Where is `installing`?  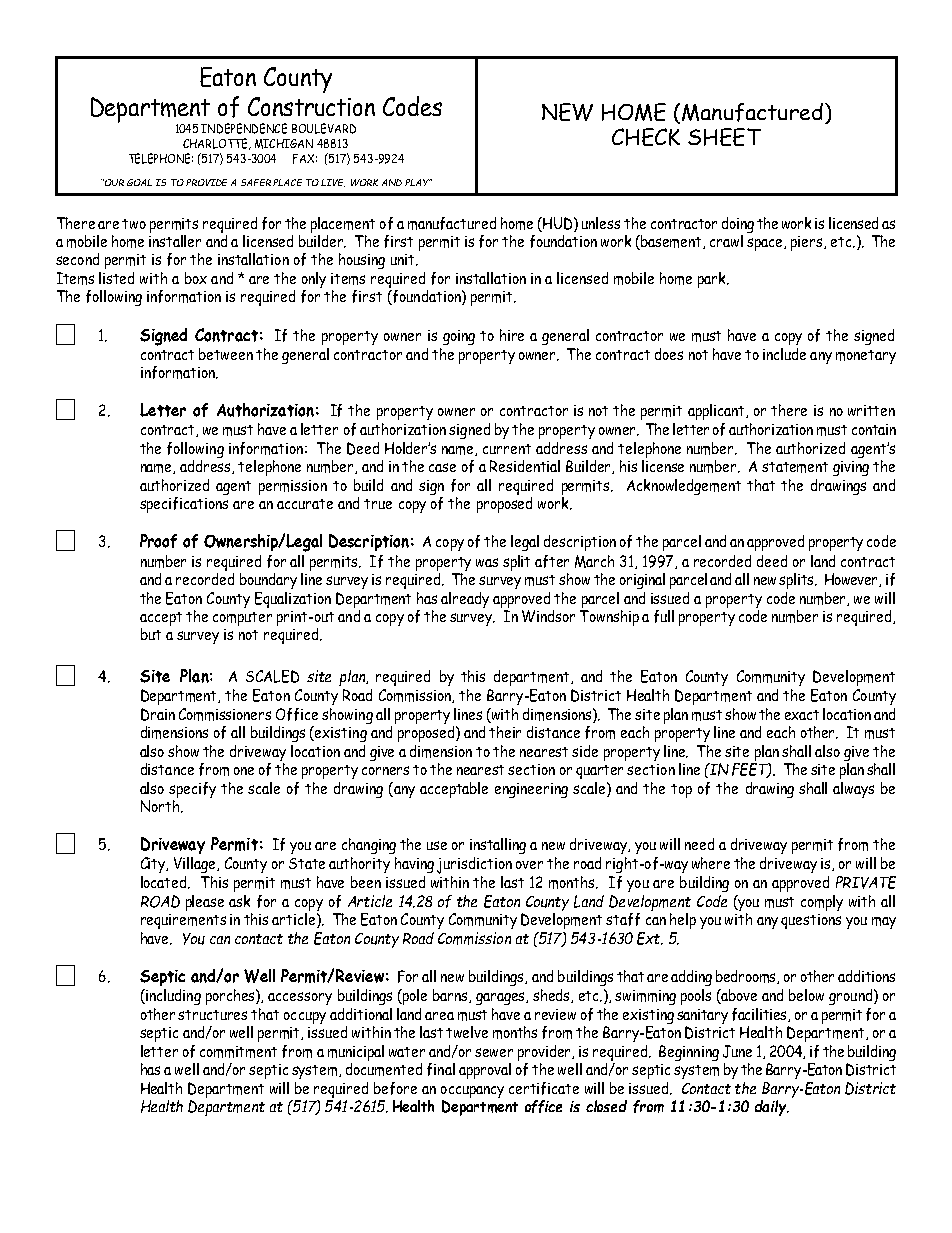
installing is located at coordinates (498, 846).
